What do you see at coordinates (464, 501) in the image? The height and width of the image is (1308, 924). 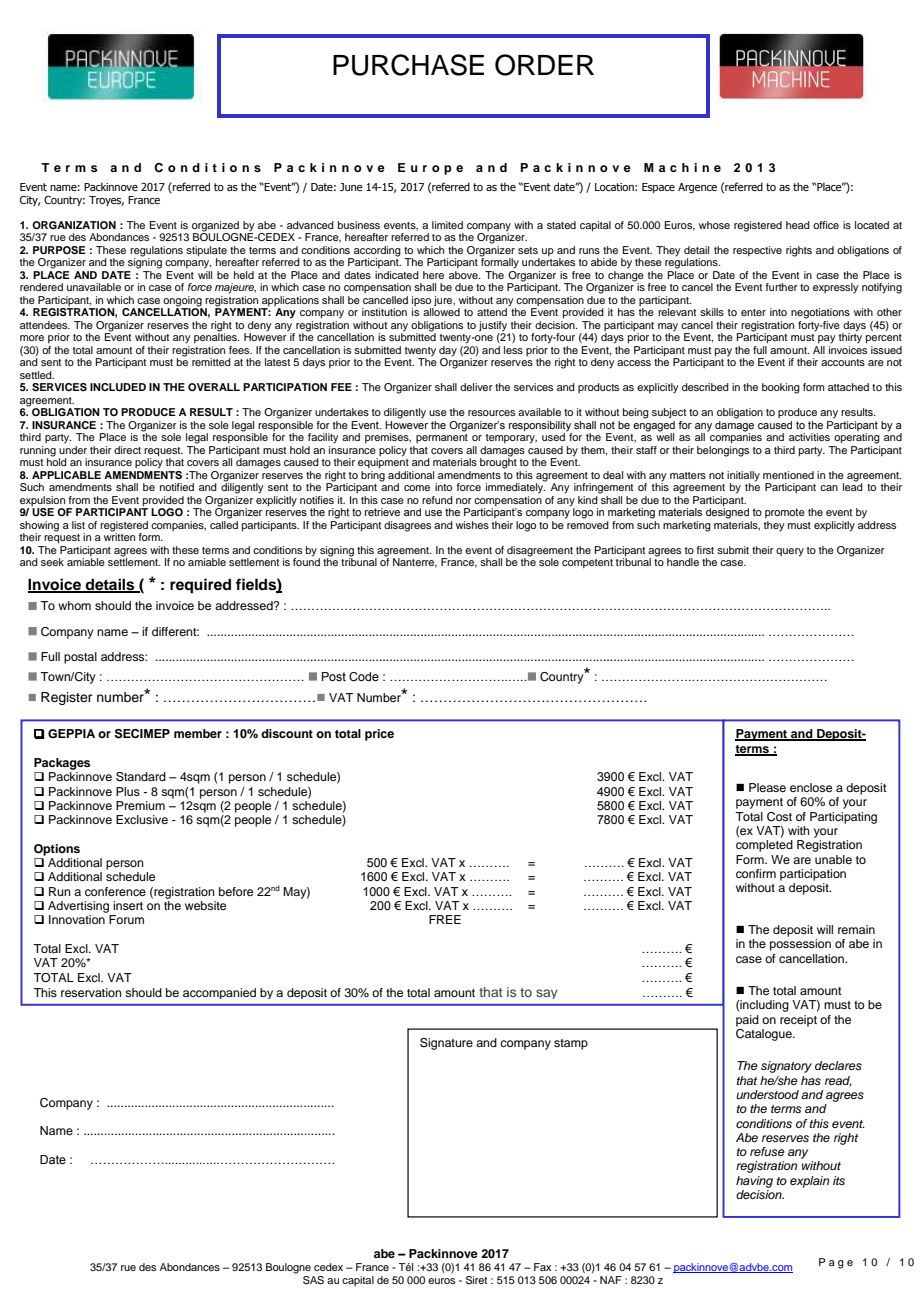 I see `nor` at bounding box center [464, 501].
